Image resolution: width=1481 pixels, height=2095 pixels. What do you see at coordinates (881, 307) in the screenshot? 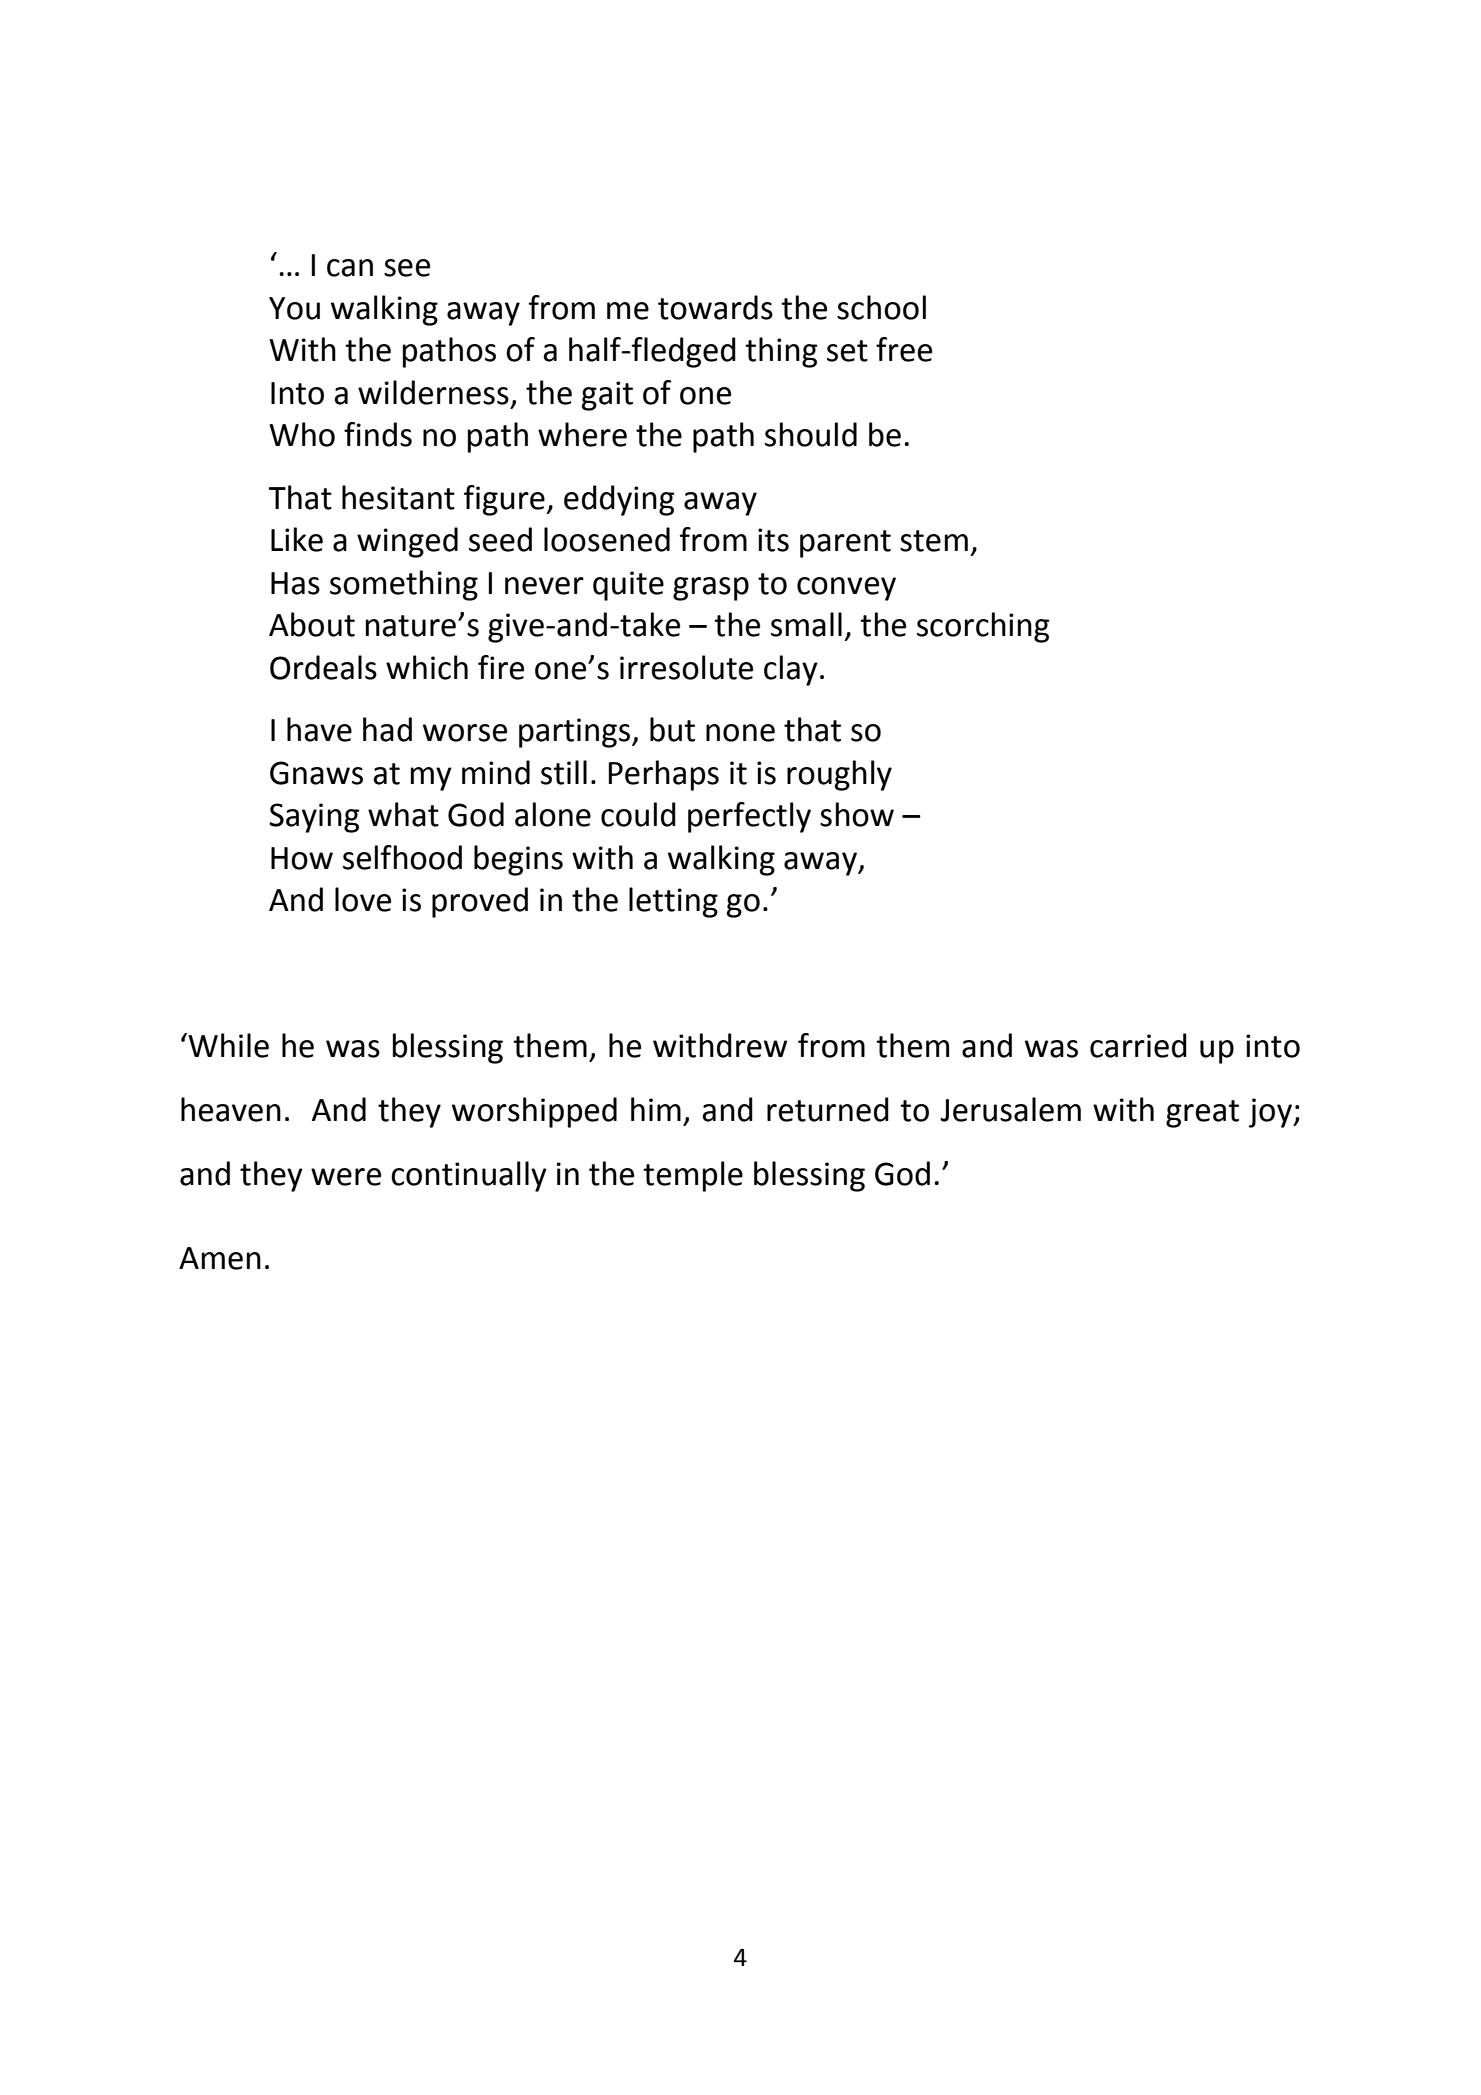
I see `school` at bounding box center [881, 307].
